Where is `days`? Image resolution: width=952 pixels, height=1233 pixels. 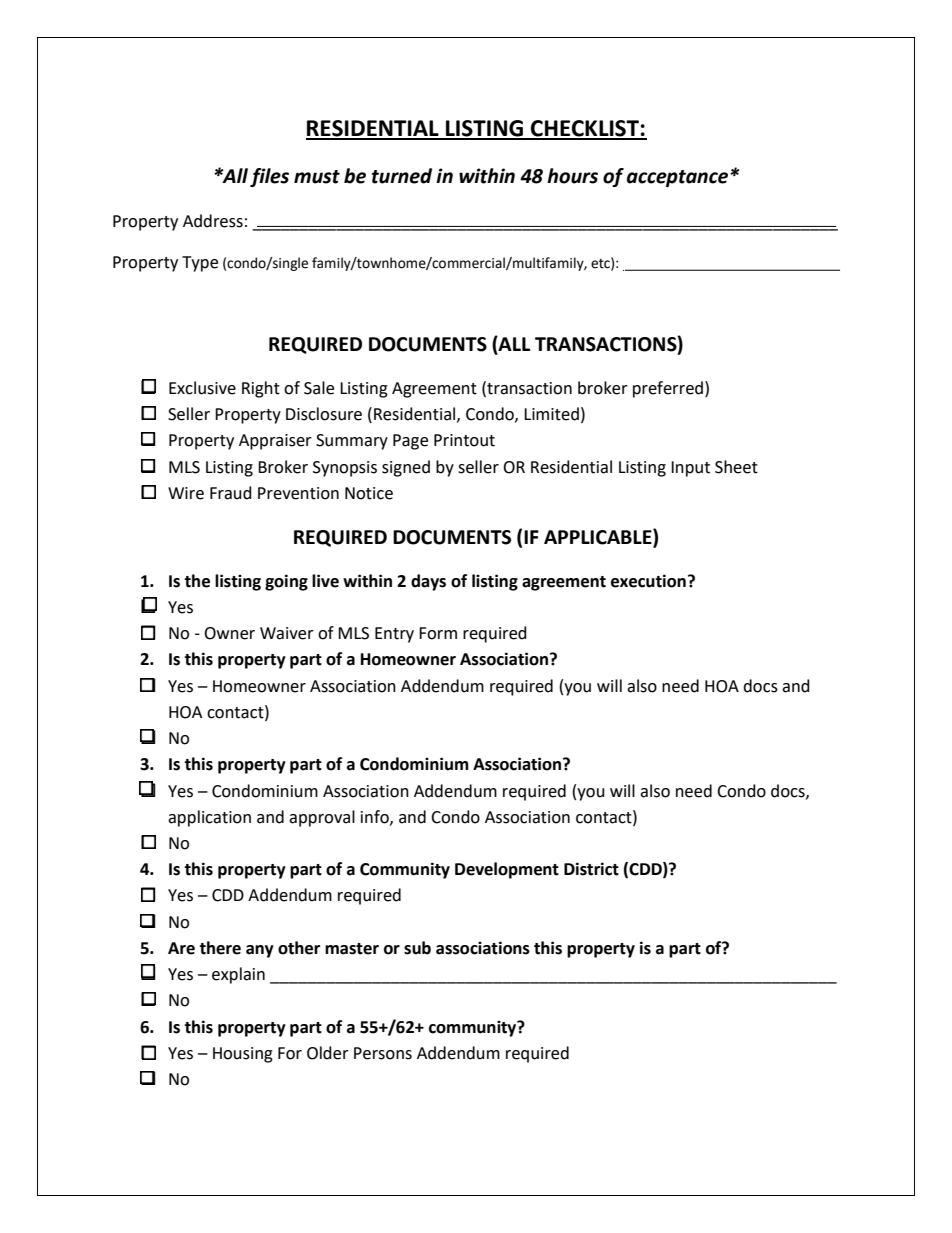
days is located at coordinates (428, 582).
